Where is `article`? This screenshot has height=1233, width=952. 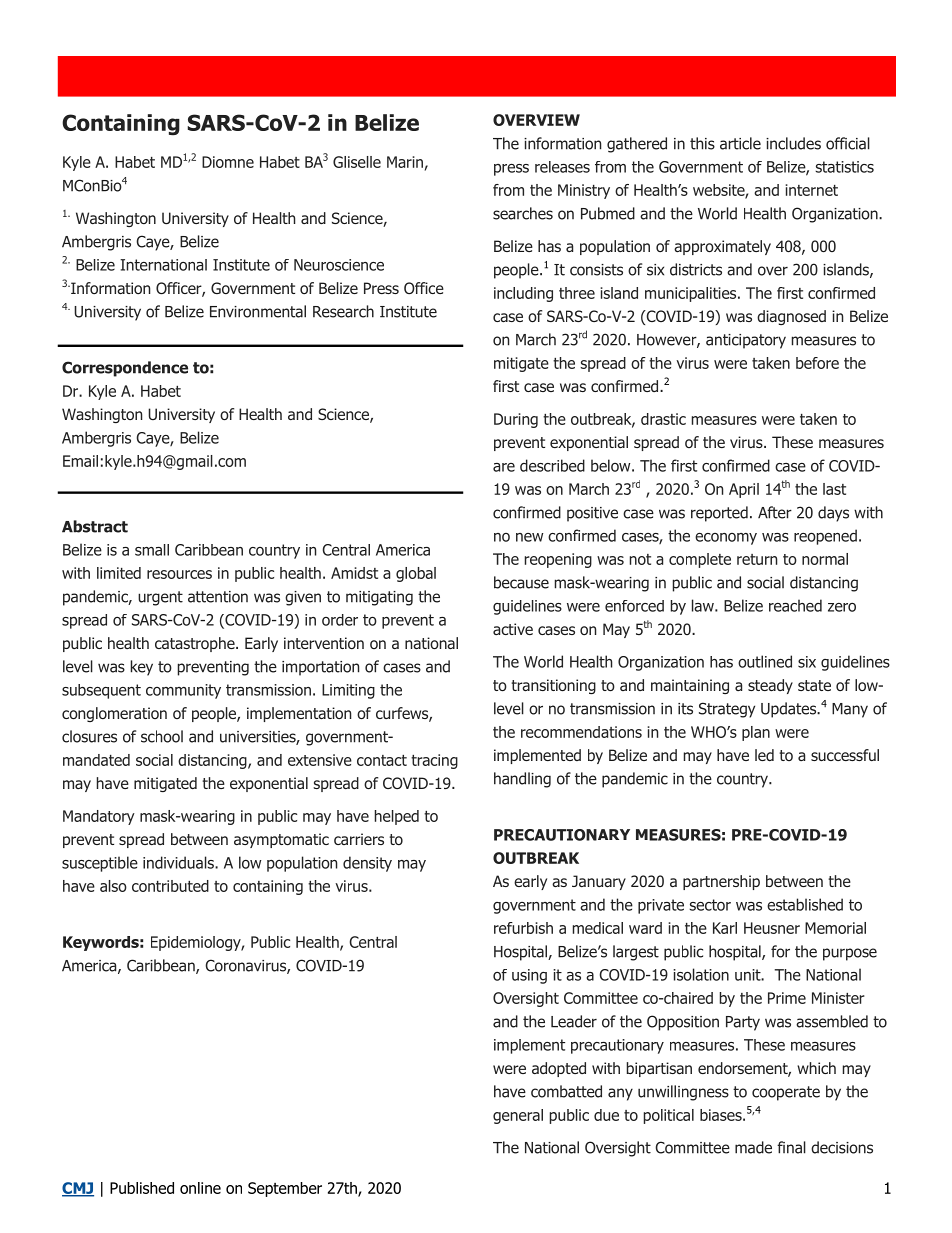 article is located at coordinates (740, 143).
